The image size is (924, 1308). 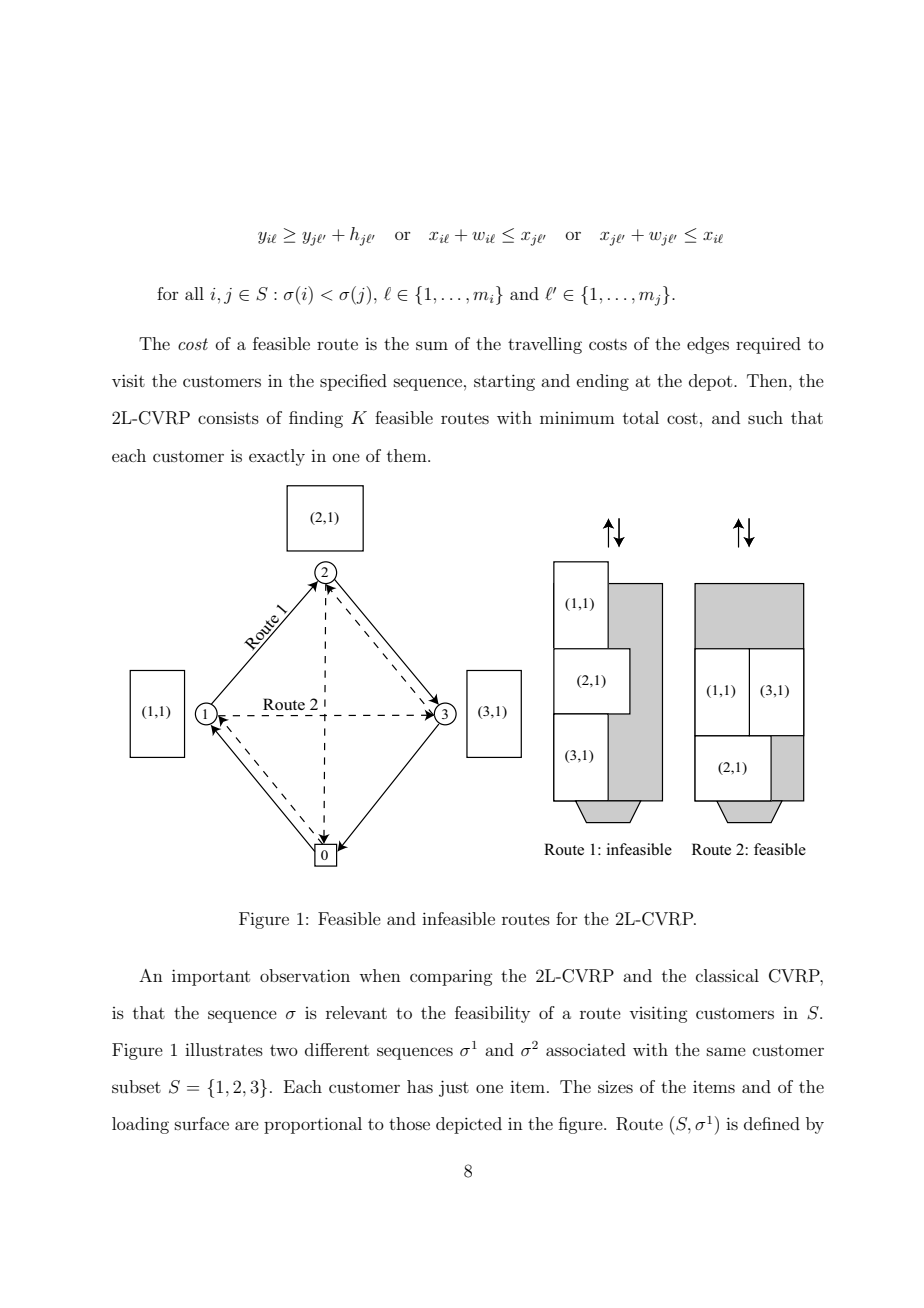 What do you see at coordinates (451, 977) in the image?
I see `comparing` at bounding box center [451, 977].
